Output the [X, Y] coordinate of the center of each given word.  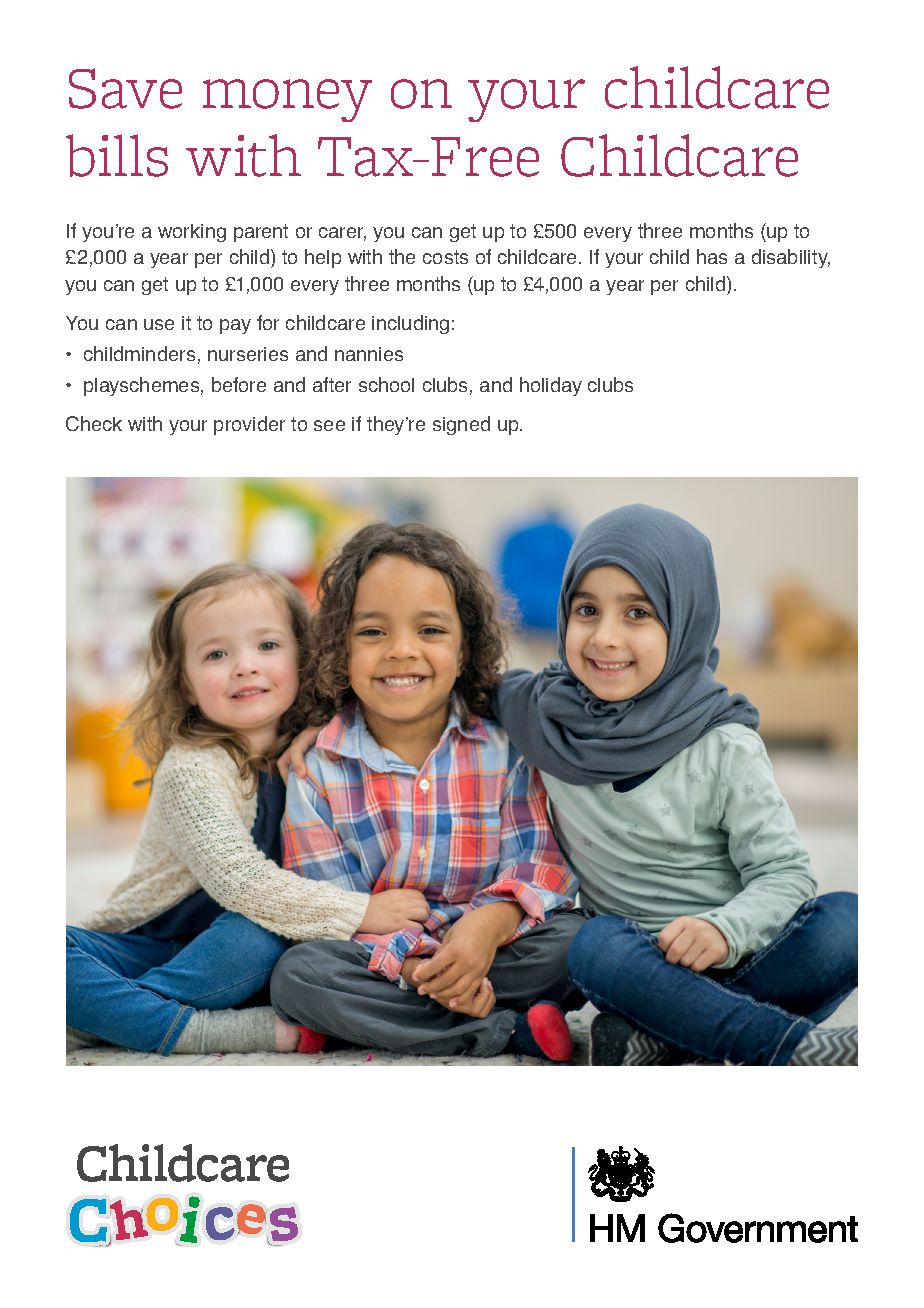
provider [249, 425]
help [323, 258]
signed [461, 425]
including [410, 324]
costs [445, 257]
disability [791, 258]
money [287, 100]
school [386, 384]
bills [117, 155]
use [159, 324]
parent [261, 233]
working [192, 233]
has [712, 256]
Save [125, 88]
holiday [551, 386]
